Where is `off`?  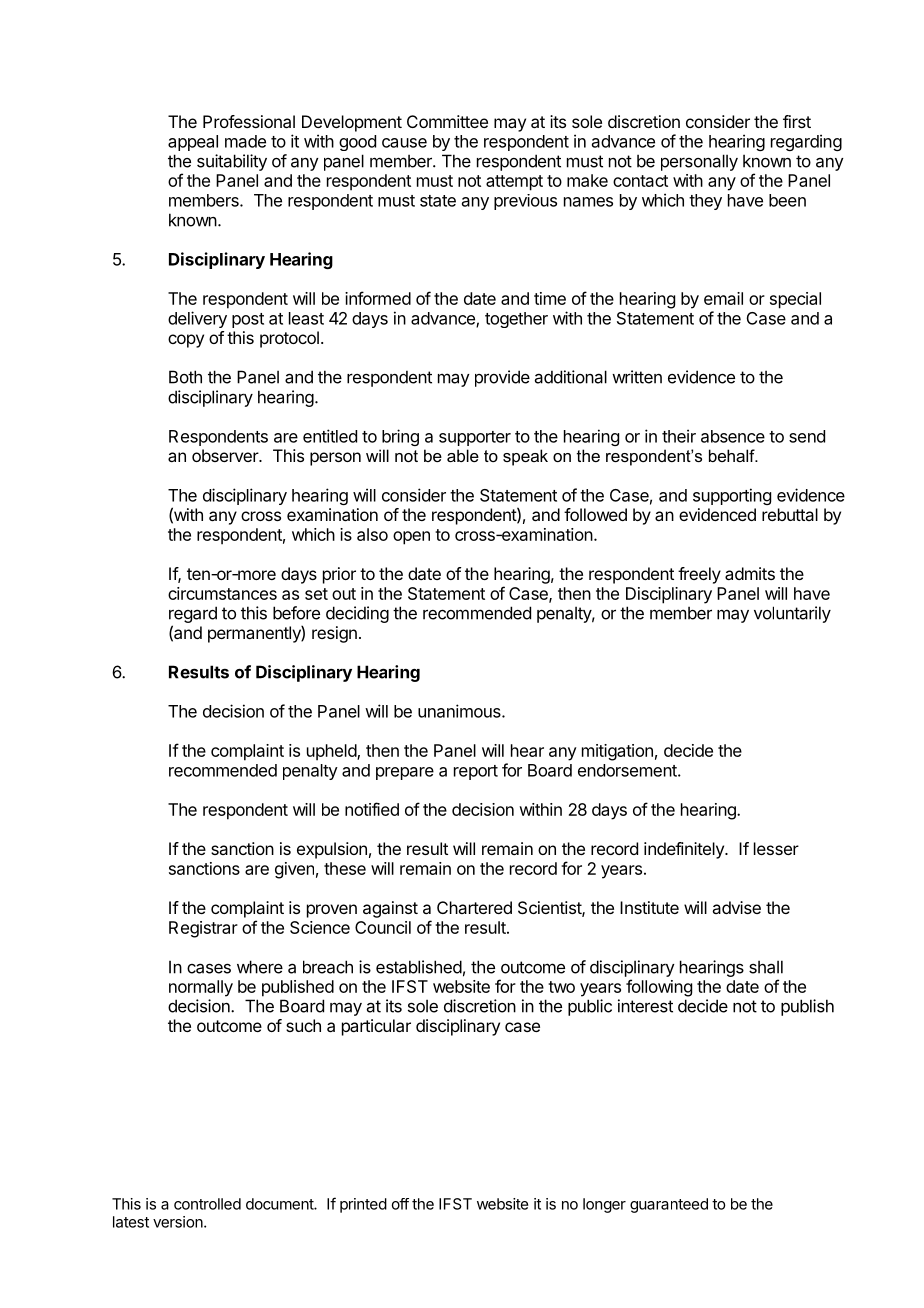
off is located at coordinates (400, 1204).
